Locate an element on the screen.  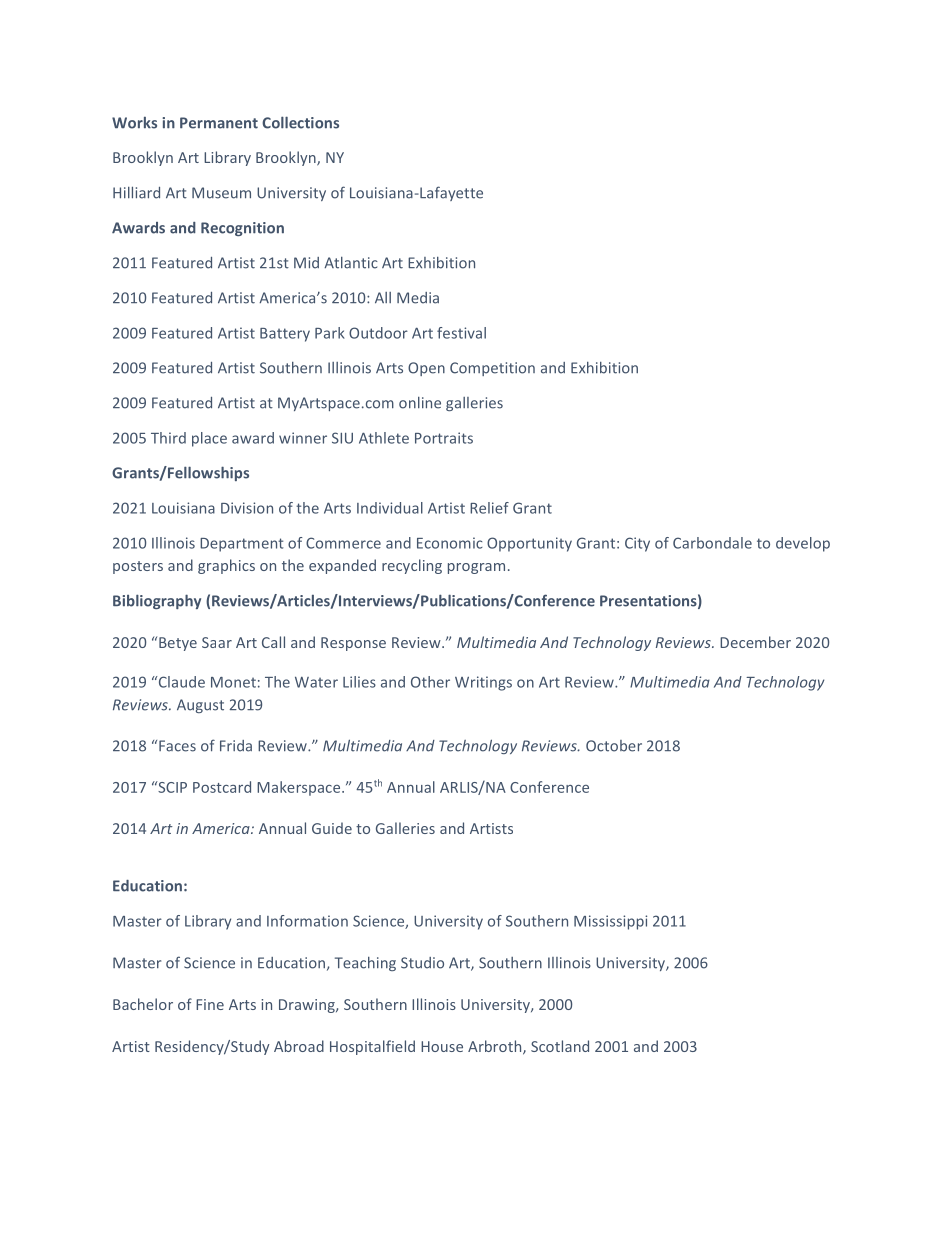
Frida is located at coordinates (236, 746).
